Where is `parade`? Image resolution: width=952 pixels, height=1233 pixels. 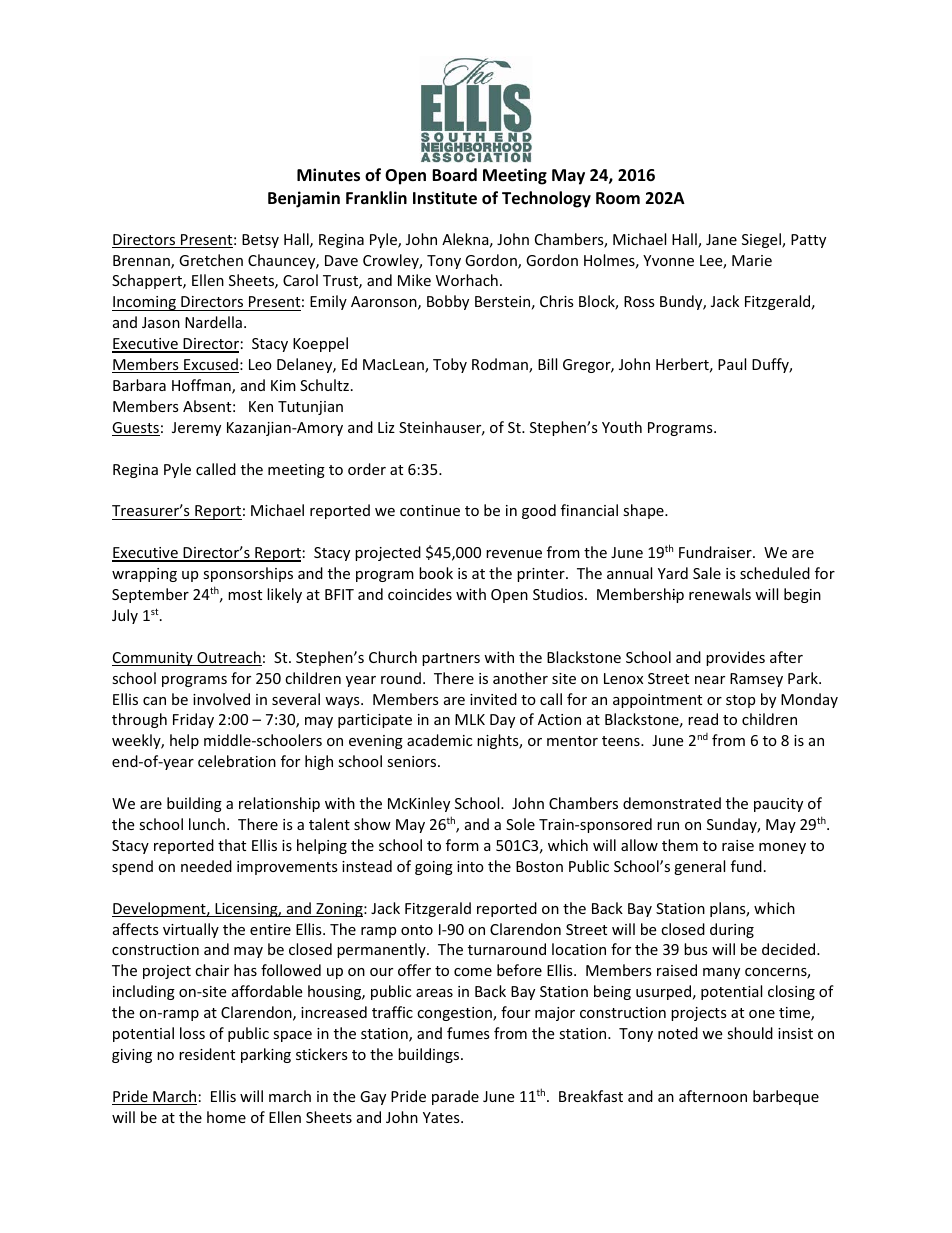
parade is located at coordinates (455, 1097).
